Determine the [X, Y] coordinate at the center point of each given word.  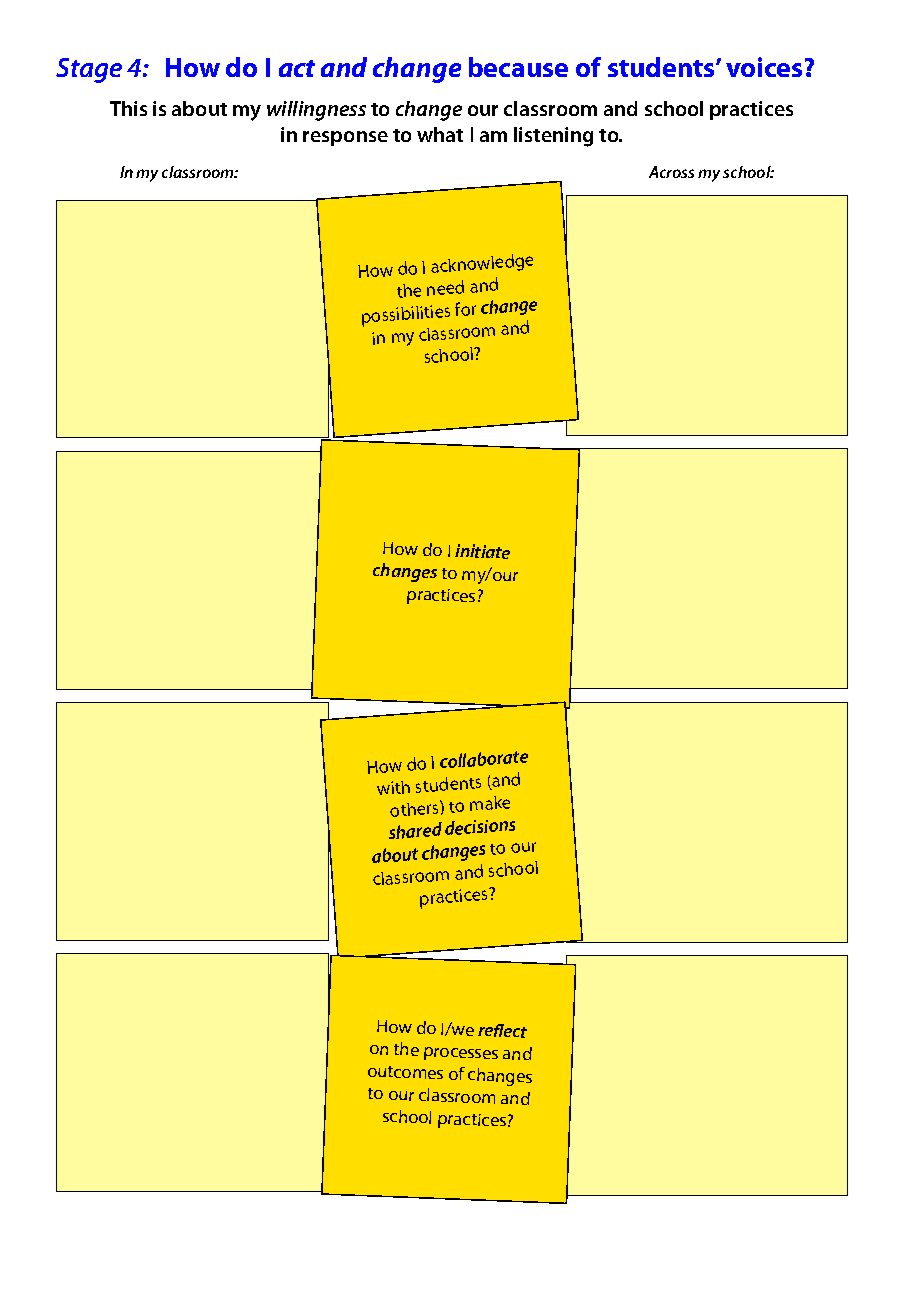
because [518, 67]
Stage [89, 70]
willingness [316, 111]
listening [553, 137]
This [128, 108]
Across [671, 172]
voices [764, 67]
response [345, 138]
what [440, 134]
